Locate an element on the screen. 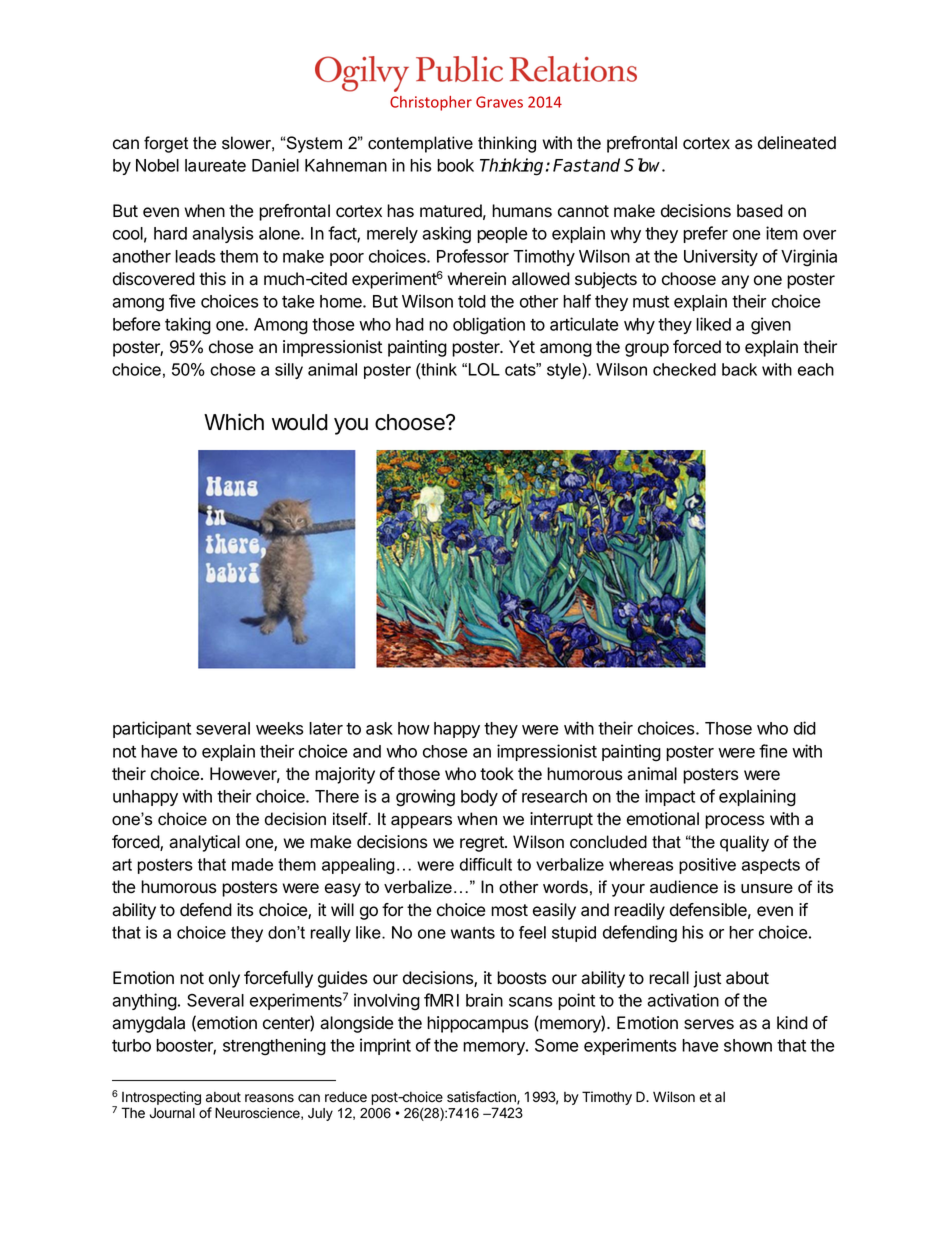  delineated is located at coordinates (797, 143).
